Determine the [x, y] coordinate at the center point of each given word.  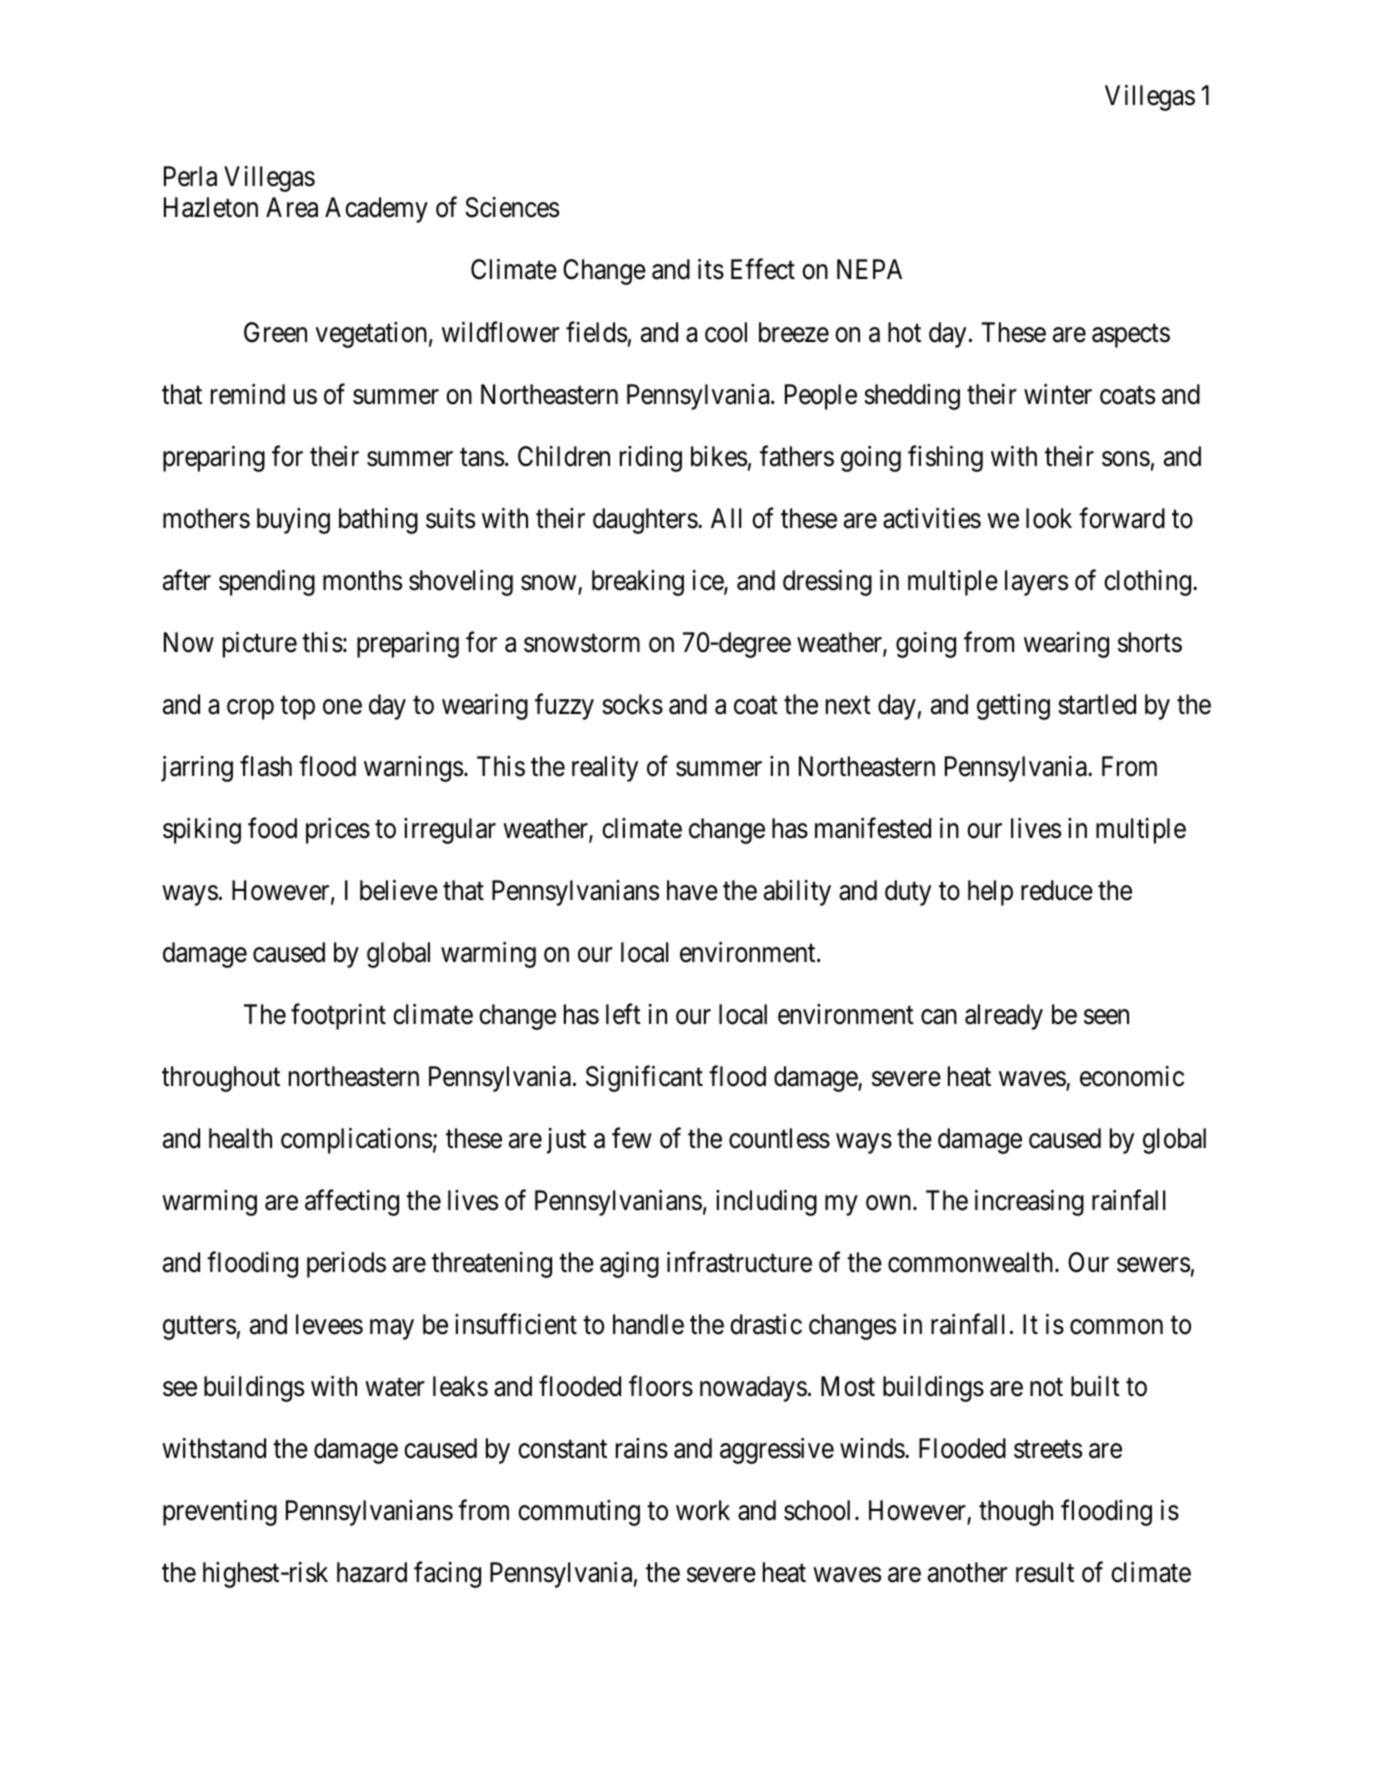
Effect [763, 269]
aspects [1131, 336]
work [703, 1510]
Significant [644, 1079]
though [1016, 1513]
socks [632, 704]
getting [1013, 707]
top [297, 708]
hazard [372, 1572]
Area [292, 207]
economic [1132, 1076]
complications [356, 1141]
